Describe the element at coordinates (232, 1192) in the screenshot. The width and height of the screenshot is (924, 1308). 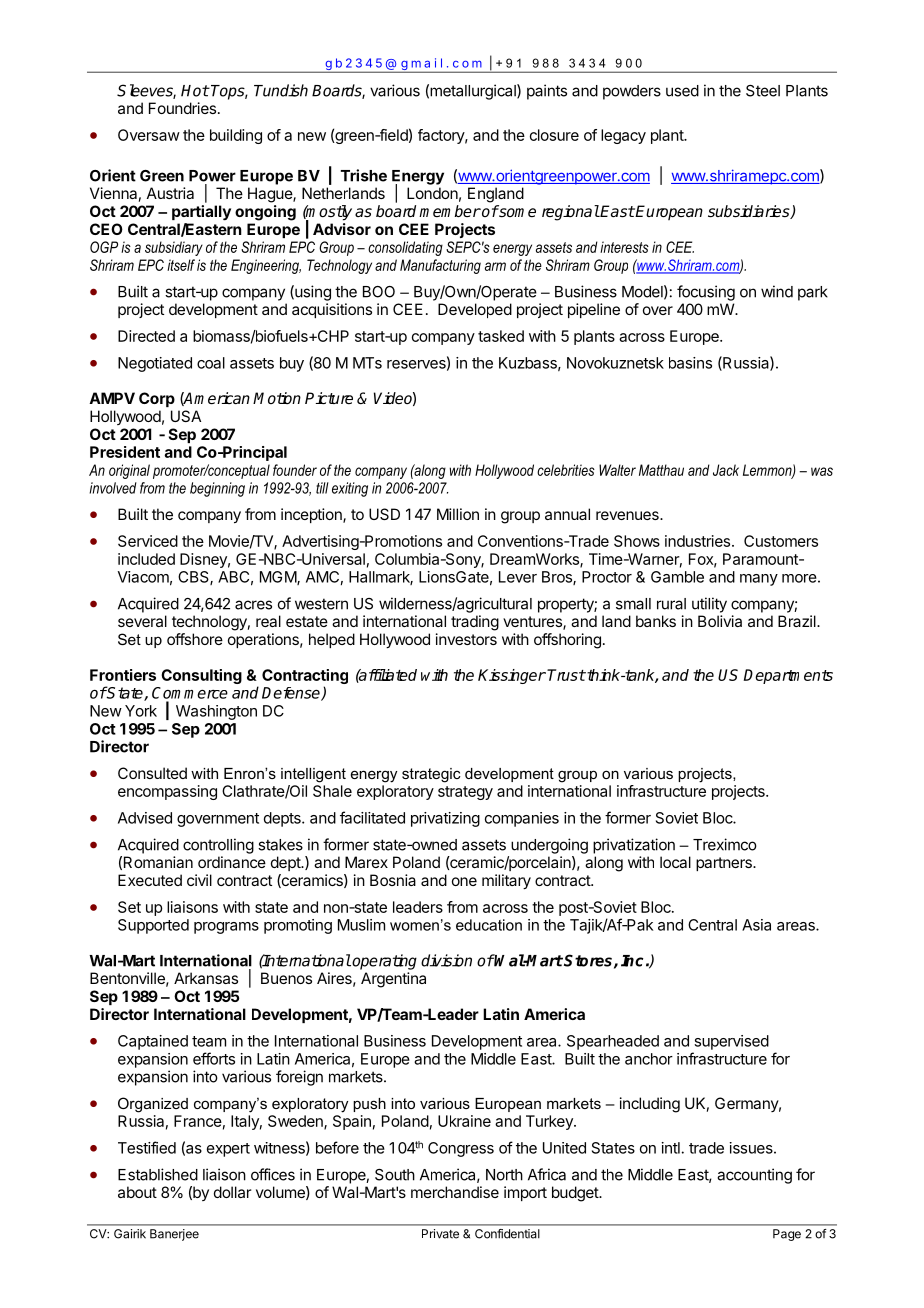
I see `dollar` at that location.
